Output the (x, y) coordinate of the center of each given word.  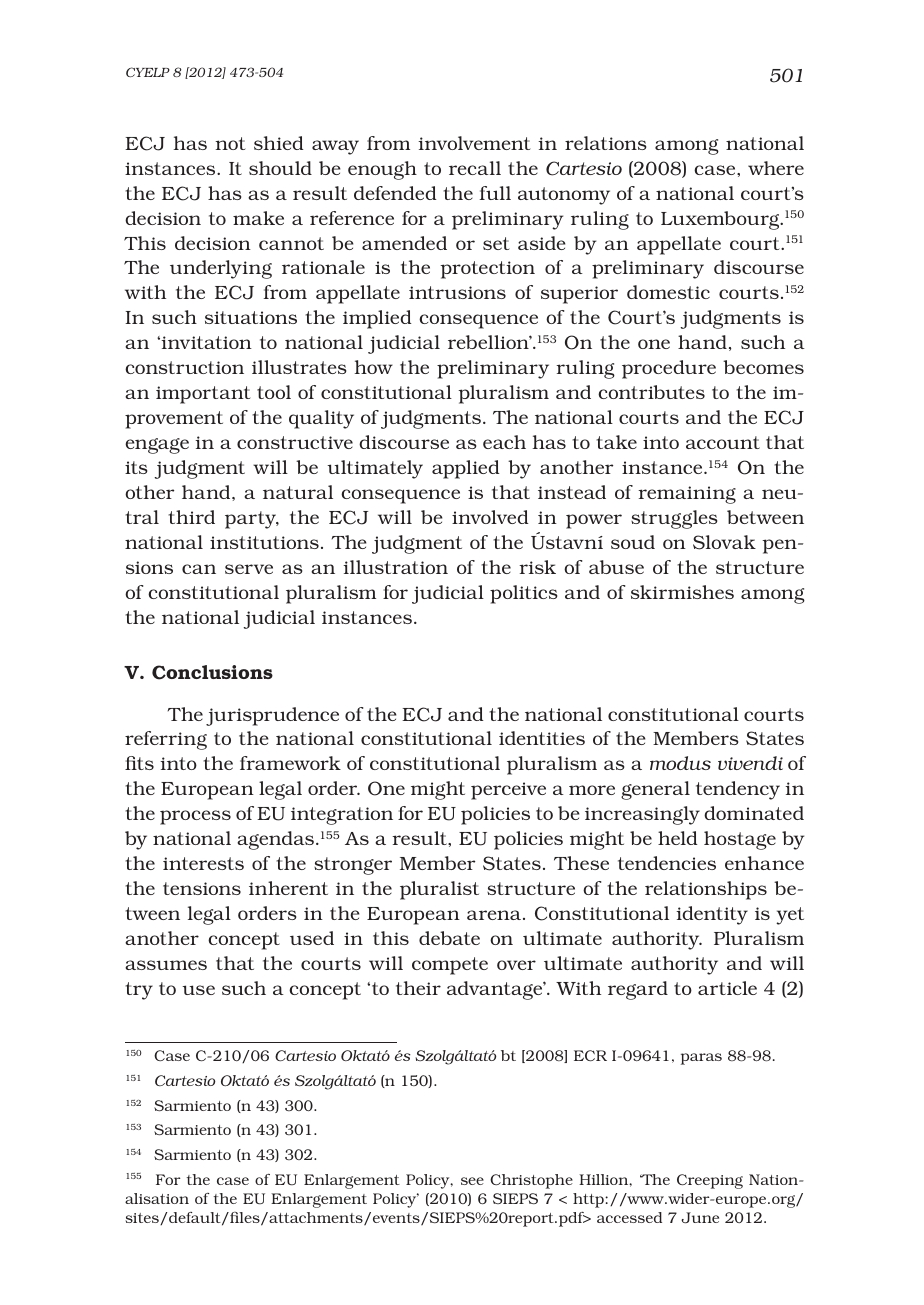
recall (475, 168)
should (280, 168)
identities (542, 738)
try (139, 991)
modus (680, 763)
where (776, 168)
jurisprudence (272, 716)
